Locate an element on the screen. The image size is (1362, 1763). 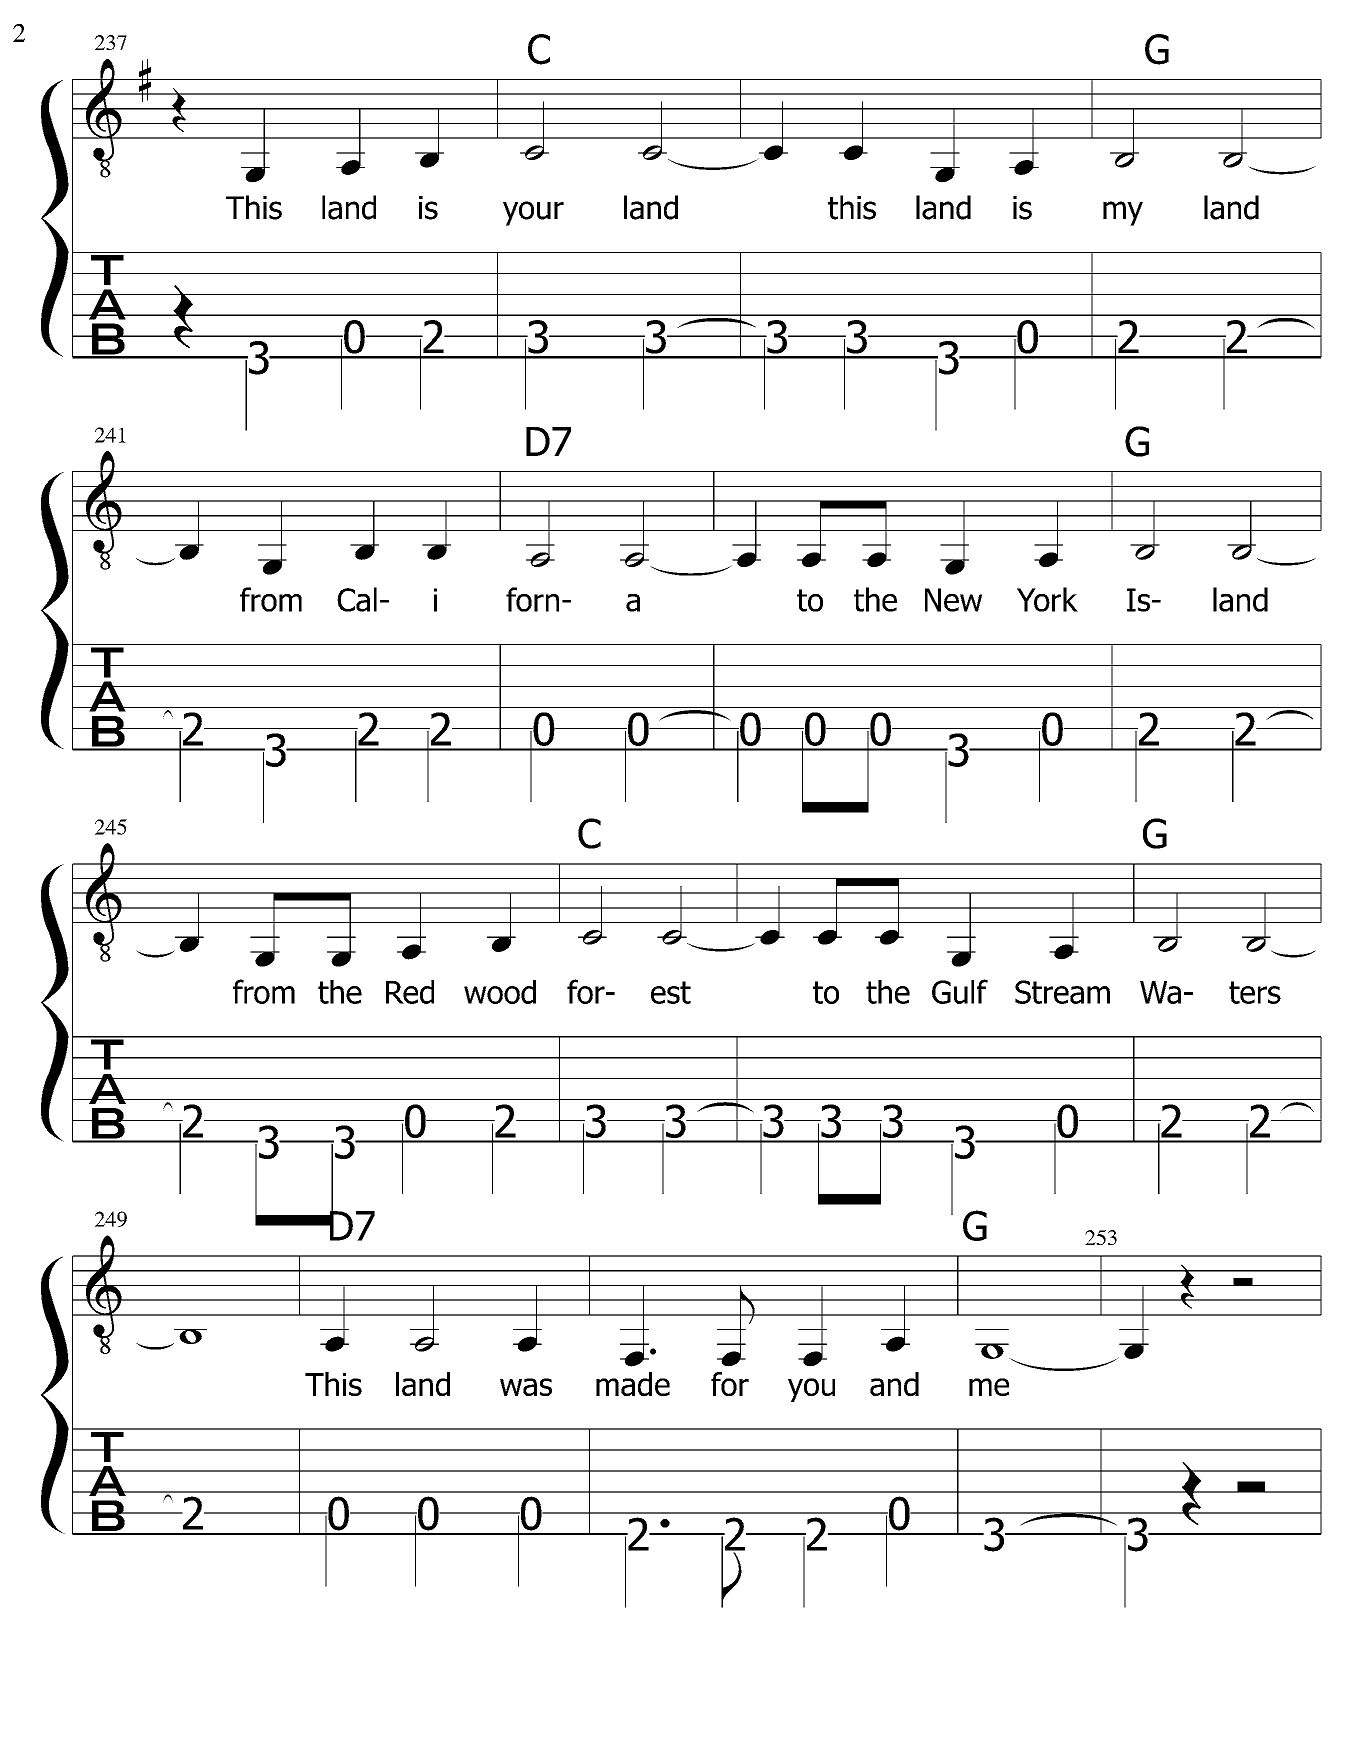
ters is located at coordinates (1255, 992).
